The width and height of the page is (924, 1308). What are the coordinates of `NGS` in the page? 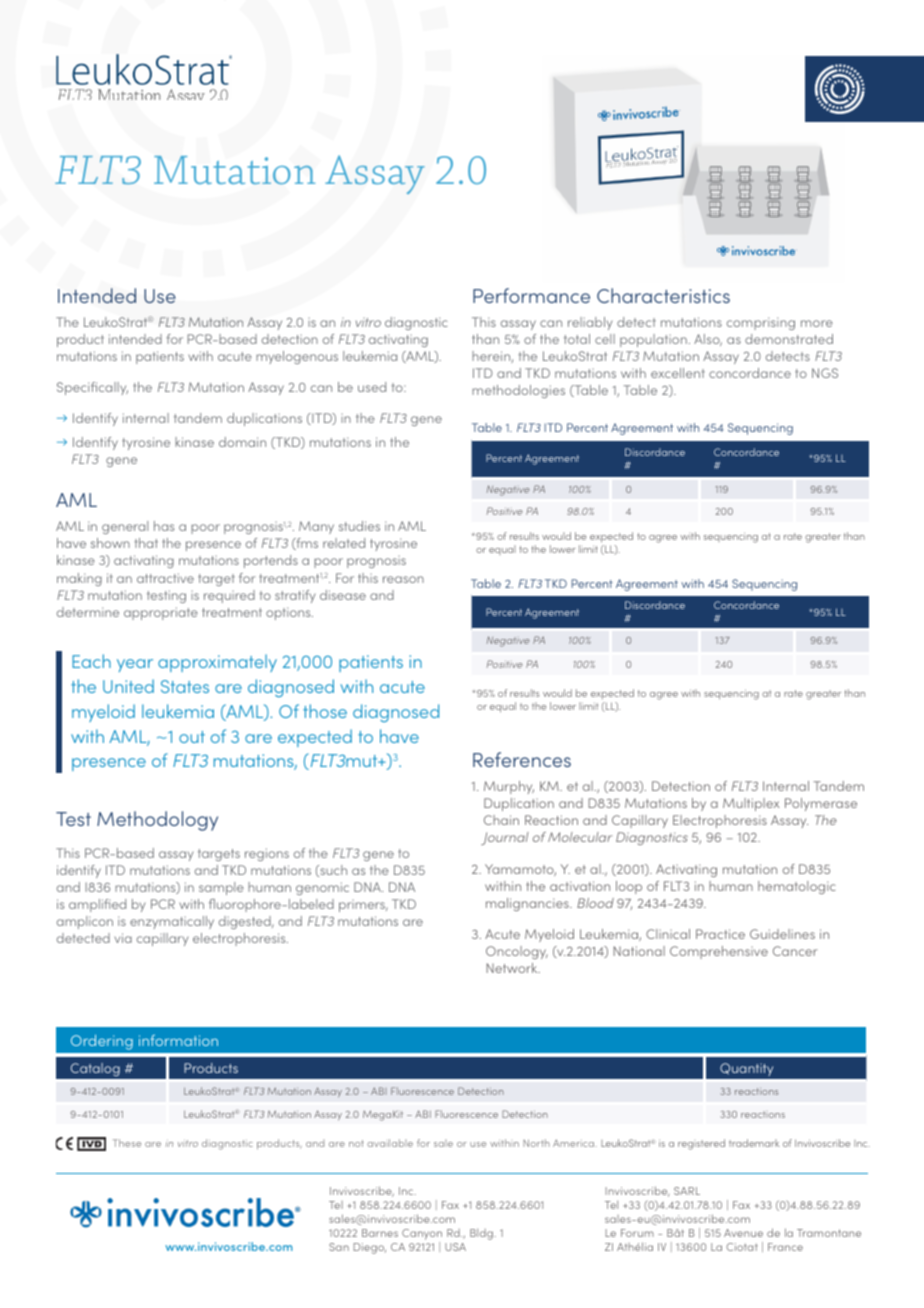 It's located at (825, 373).
